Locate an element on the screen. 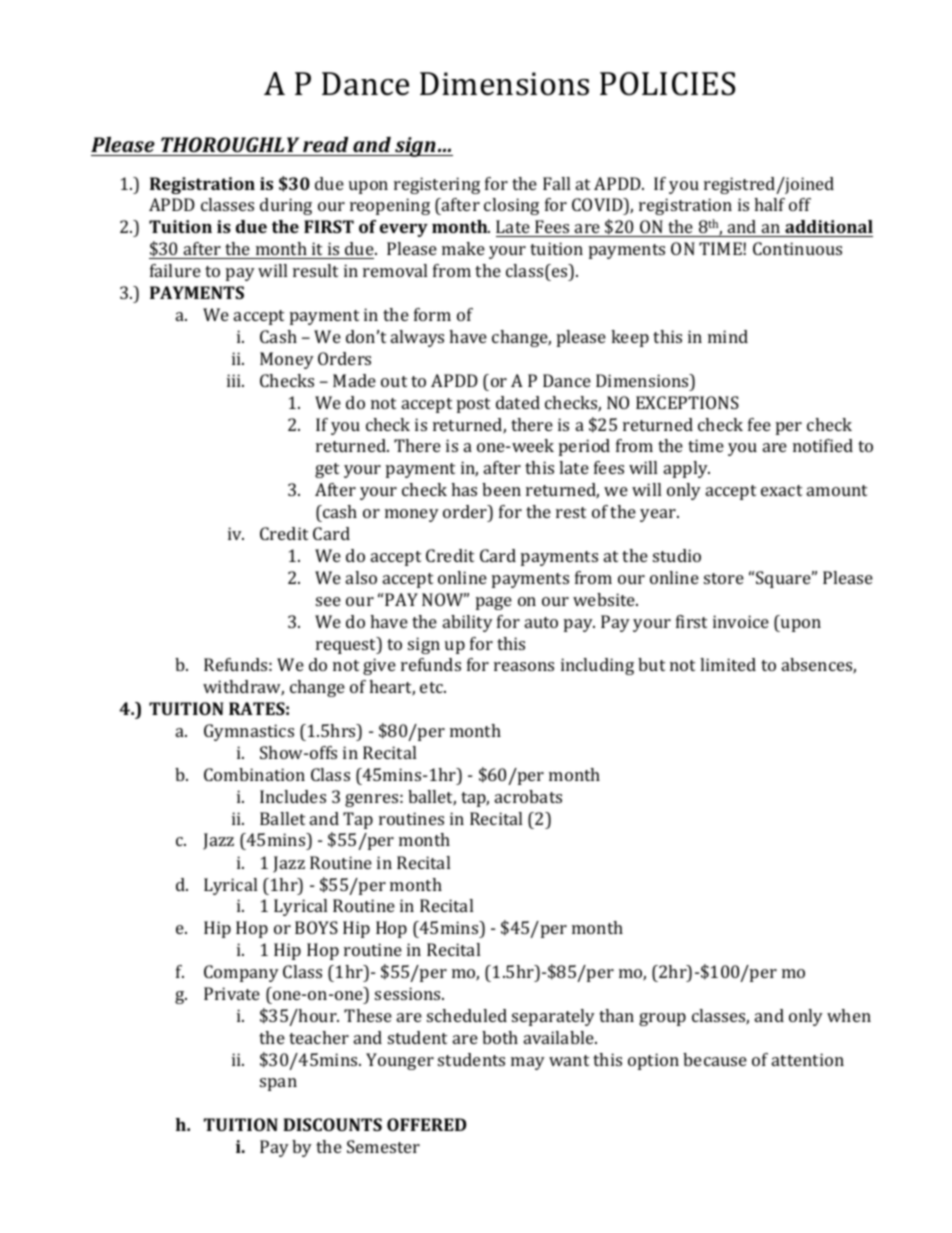  THOROUGHLY is located at coordinates (230, 144).
